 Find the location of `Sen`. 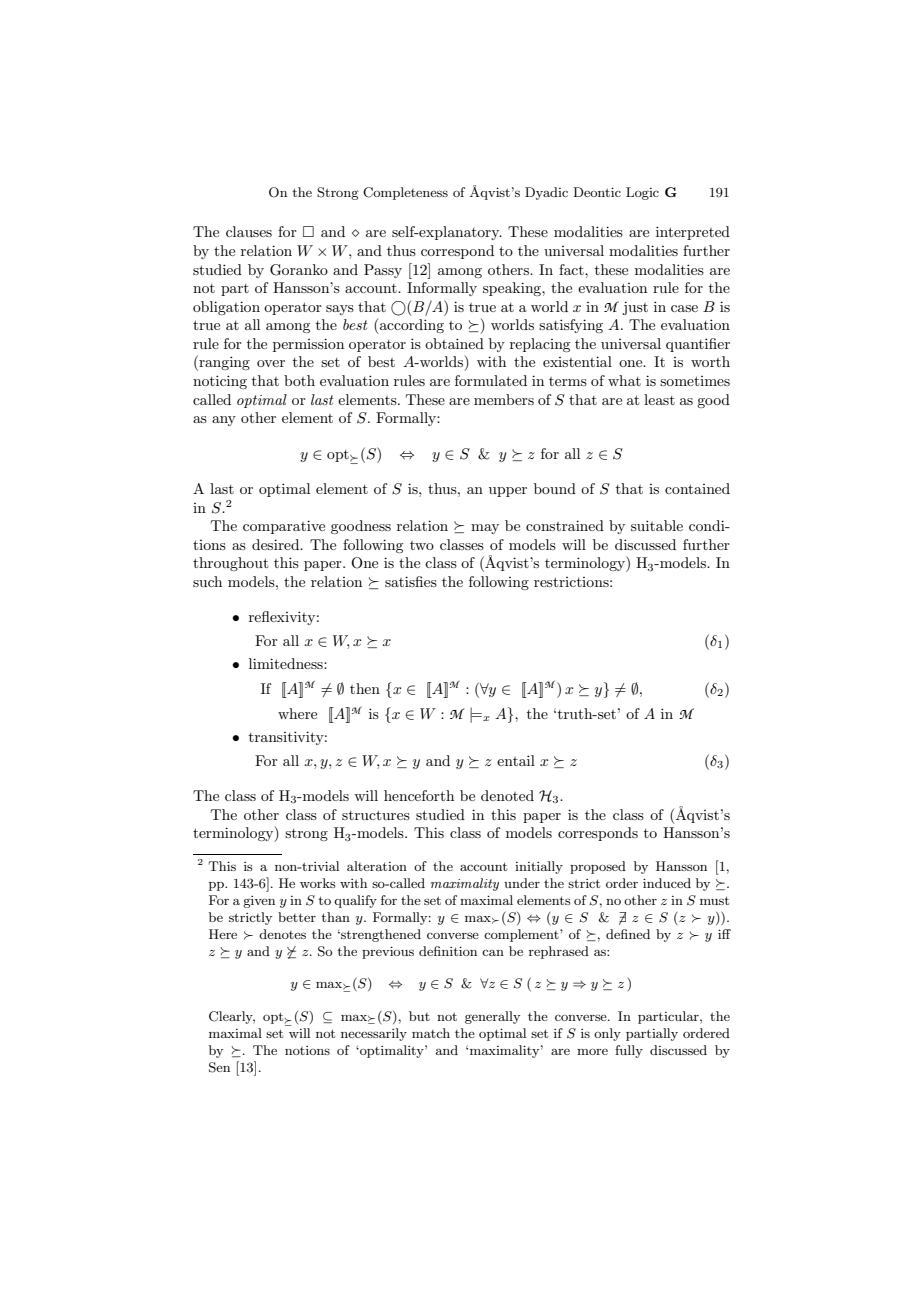

Sen is located at coordinates (219, 1067).
